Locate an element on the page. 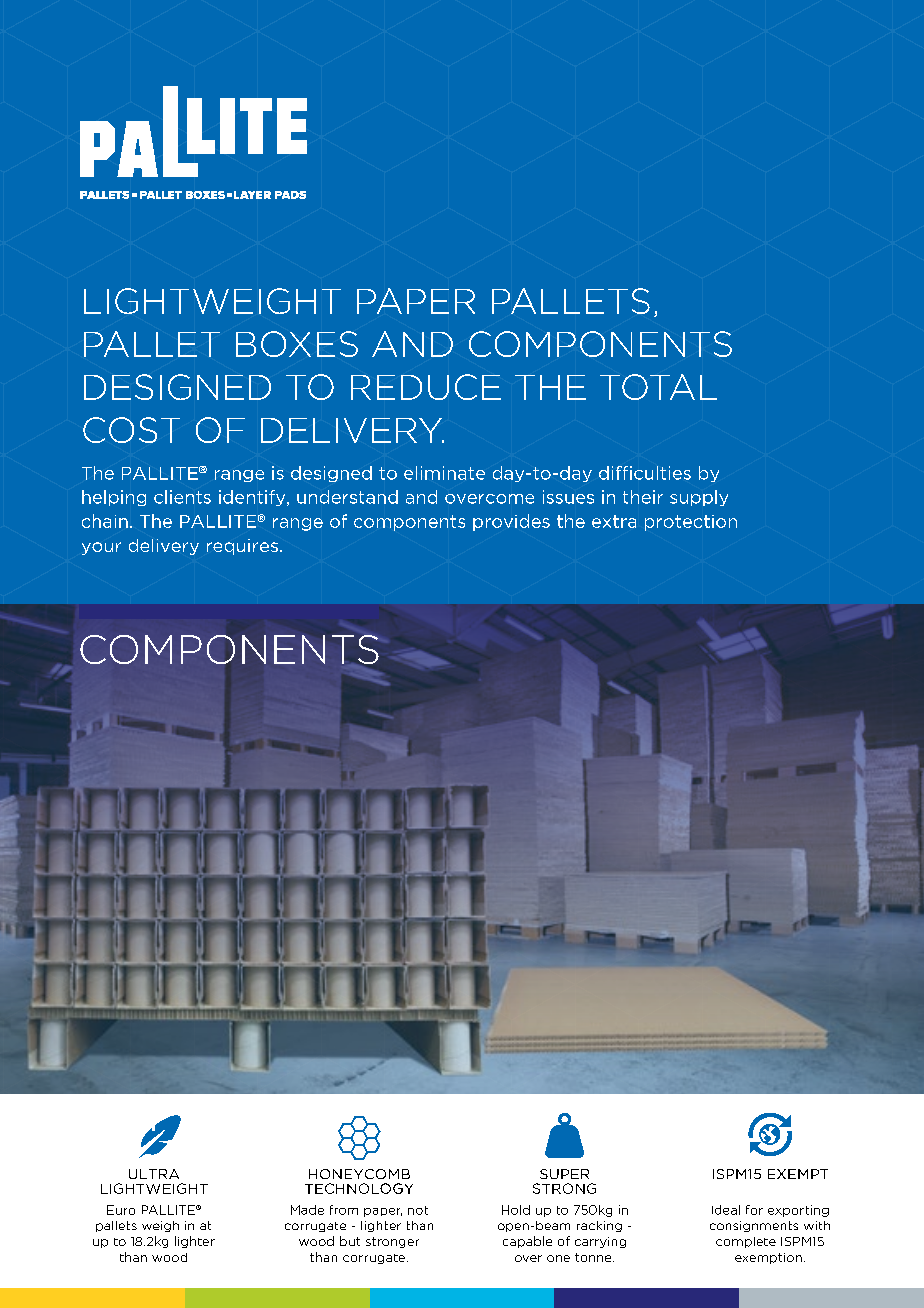 This page has height=1308, width=924. TOTAL is located at coordinates (658, 387).
